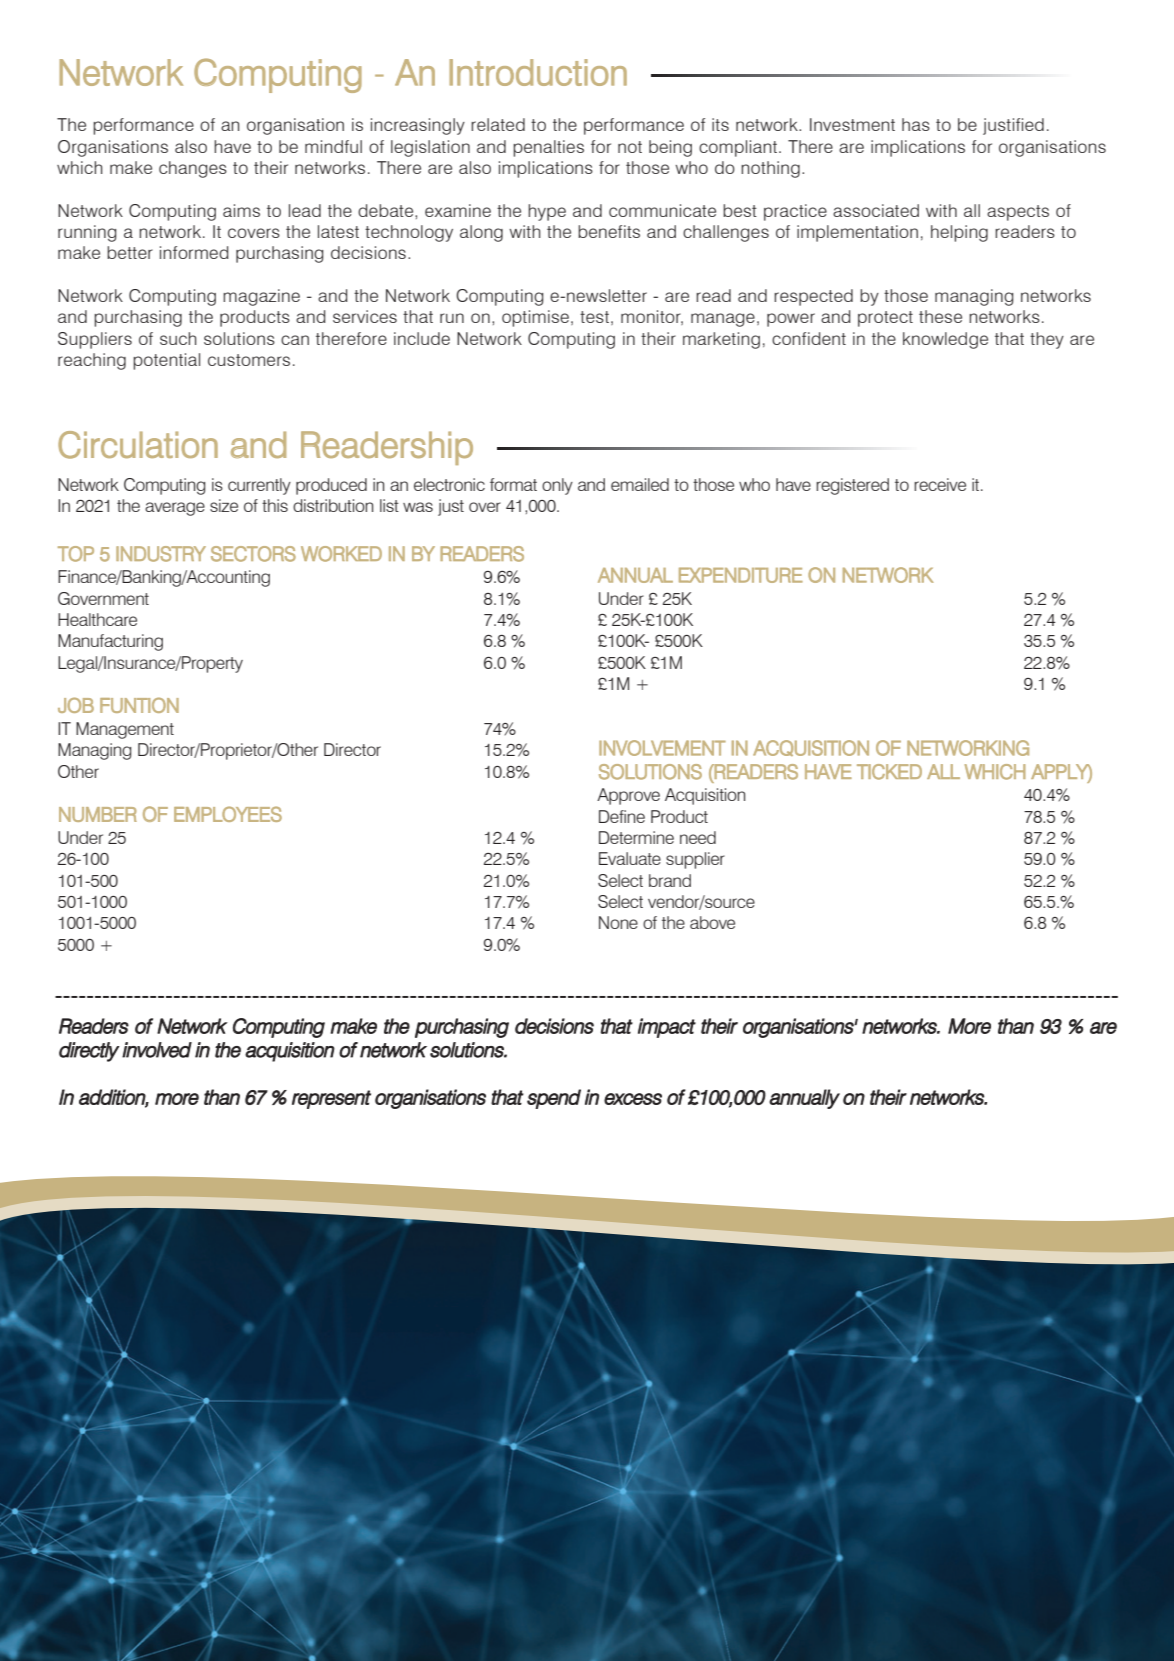  Describe the element at coordinates (628, 796) in the screenshot. I see `Approve` at that location.
